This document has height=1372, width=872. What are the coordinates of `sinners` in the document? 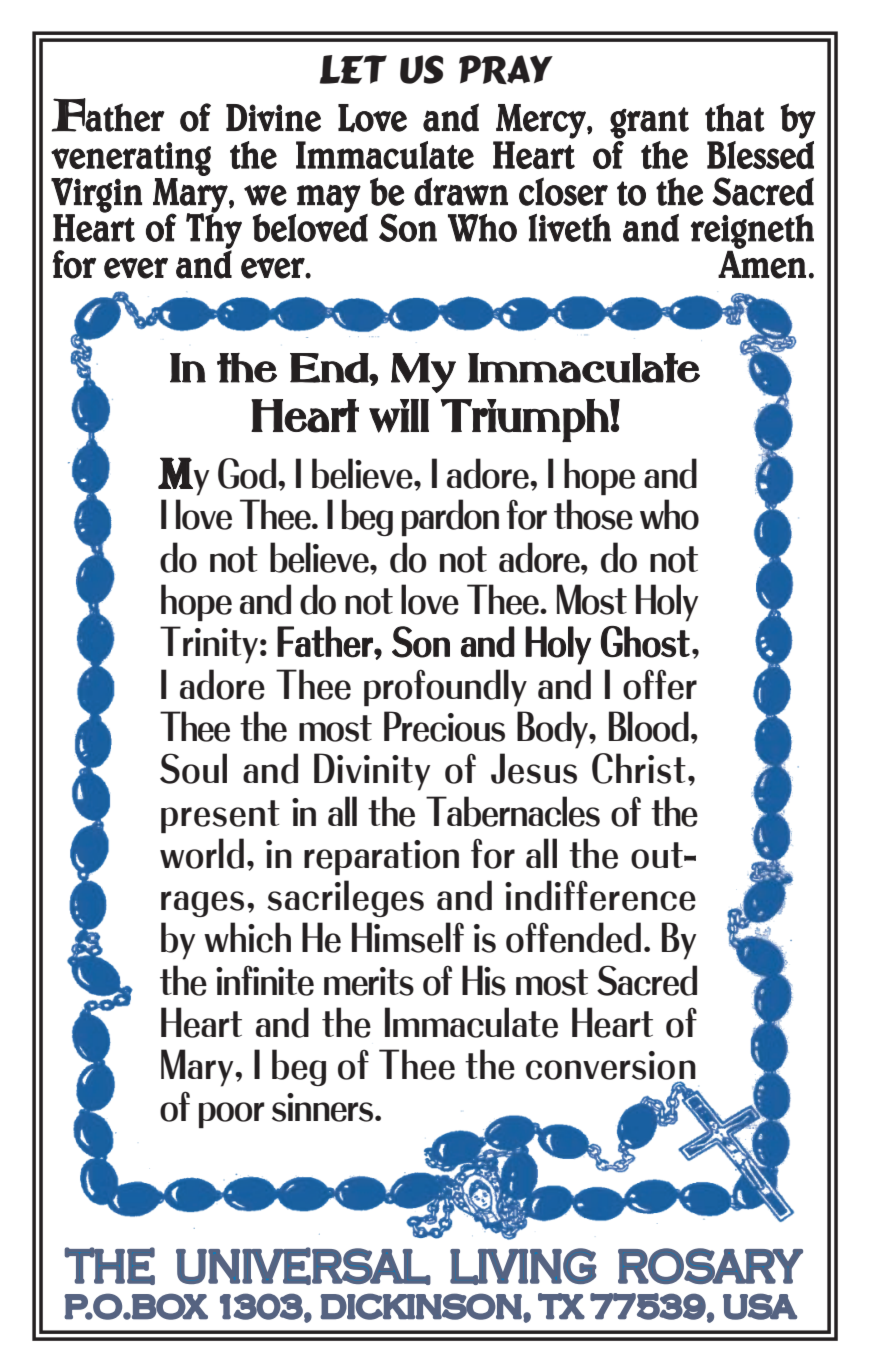 It's located at (324, 1107).
